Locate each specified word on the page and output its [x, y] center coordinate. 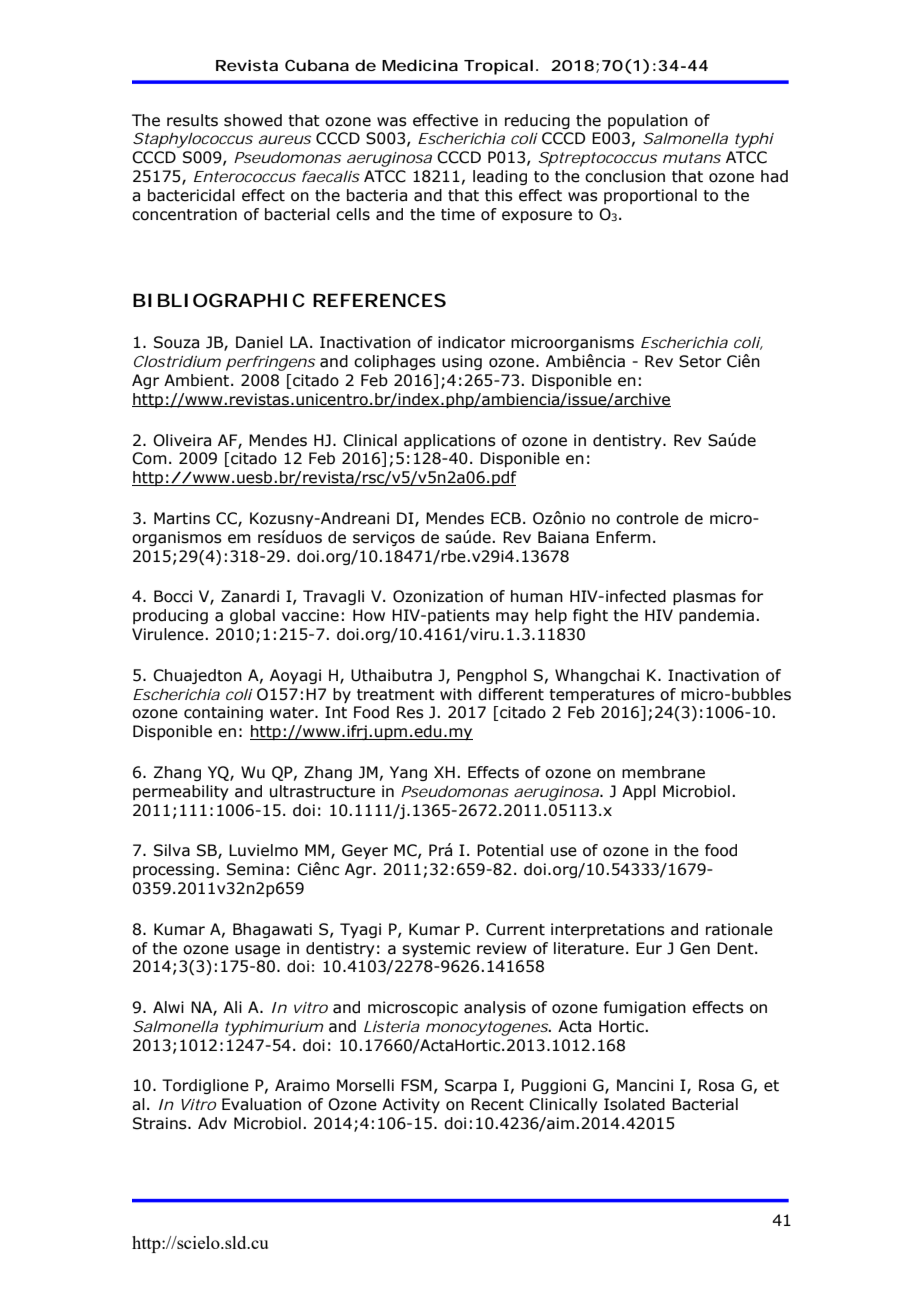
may [512, 618]
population [648, 121]
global [252, 616]
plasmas [704, 597]
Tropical [498, 67]
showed [253, 120]
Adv [212, 1123]
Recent [497, 1104]
